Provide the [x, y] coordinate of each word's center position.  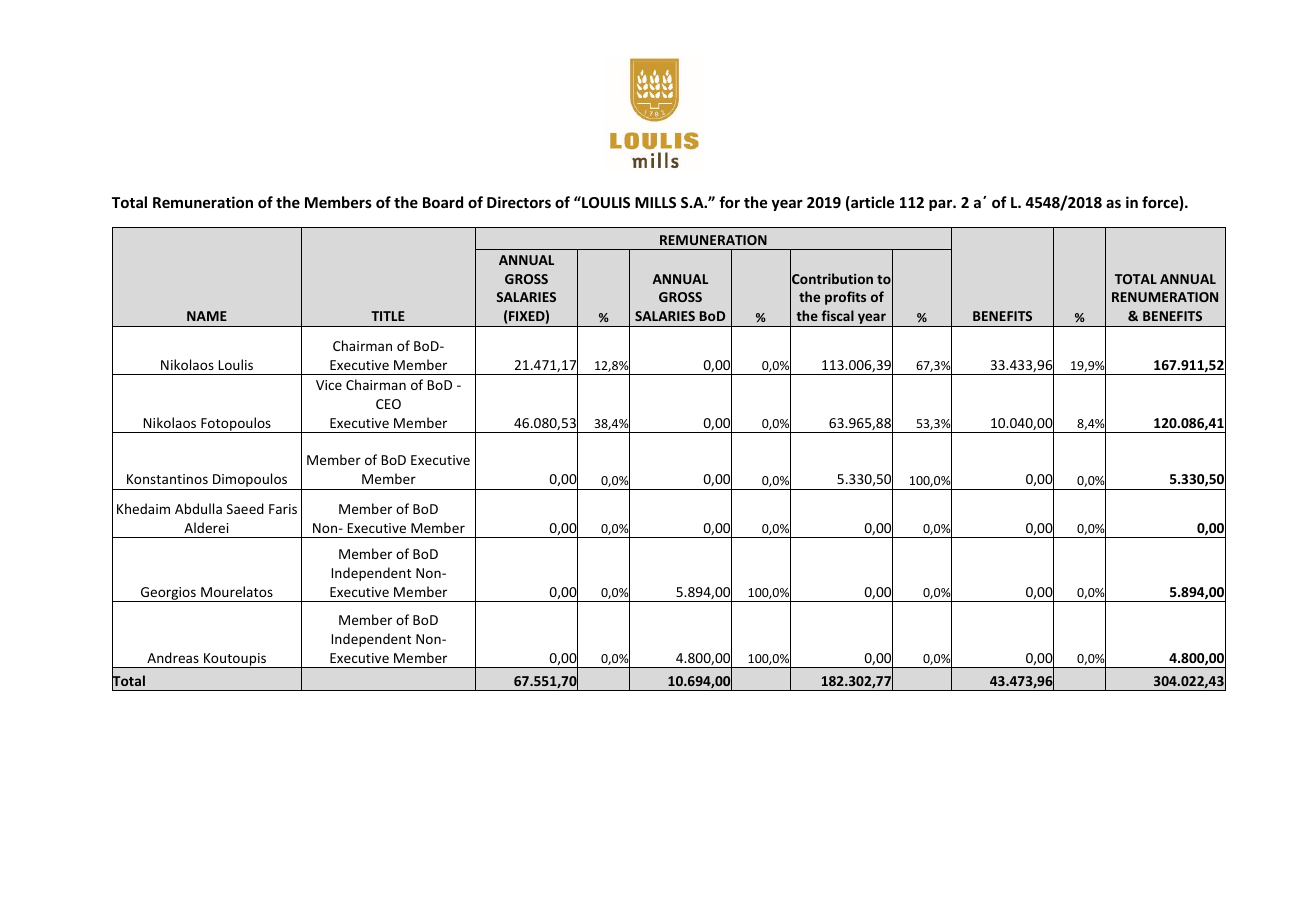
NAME [207, 316]
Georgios [168, 594]
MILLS [655, 202]
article [872, 203]
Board [443, 202]
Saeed [245, 508]
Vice [329, 385]
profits [845, 298]
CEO [388, 404]
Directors [519, 202]
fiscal [837, 315]
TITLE [388, 316]
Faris [283, 509]
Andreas [173, 657]
